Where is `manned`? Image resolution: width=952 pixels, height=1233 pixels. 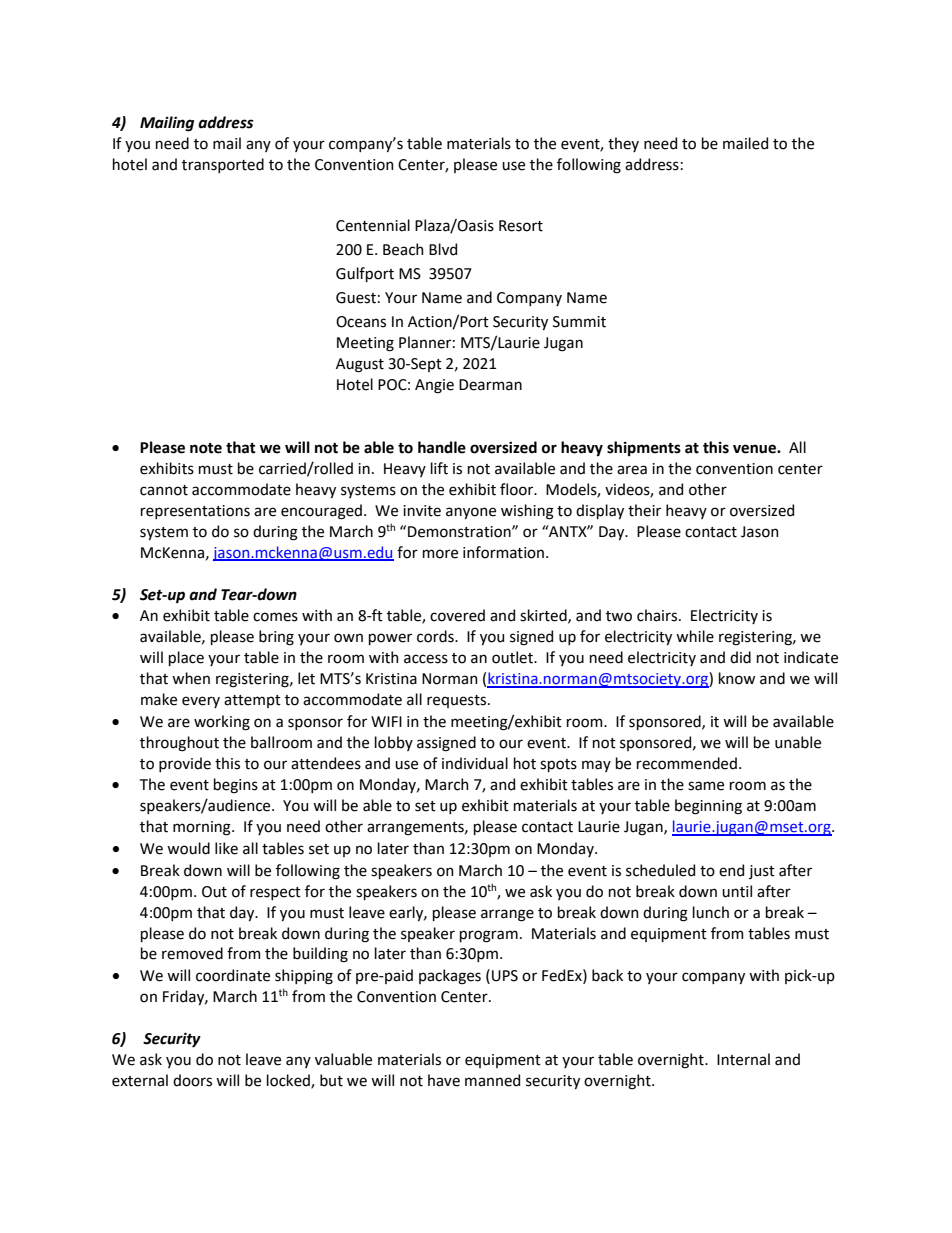
manned is located at coordinates (492, 1080).
